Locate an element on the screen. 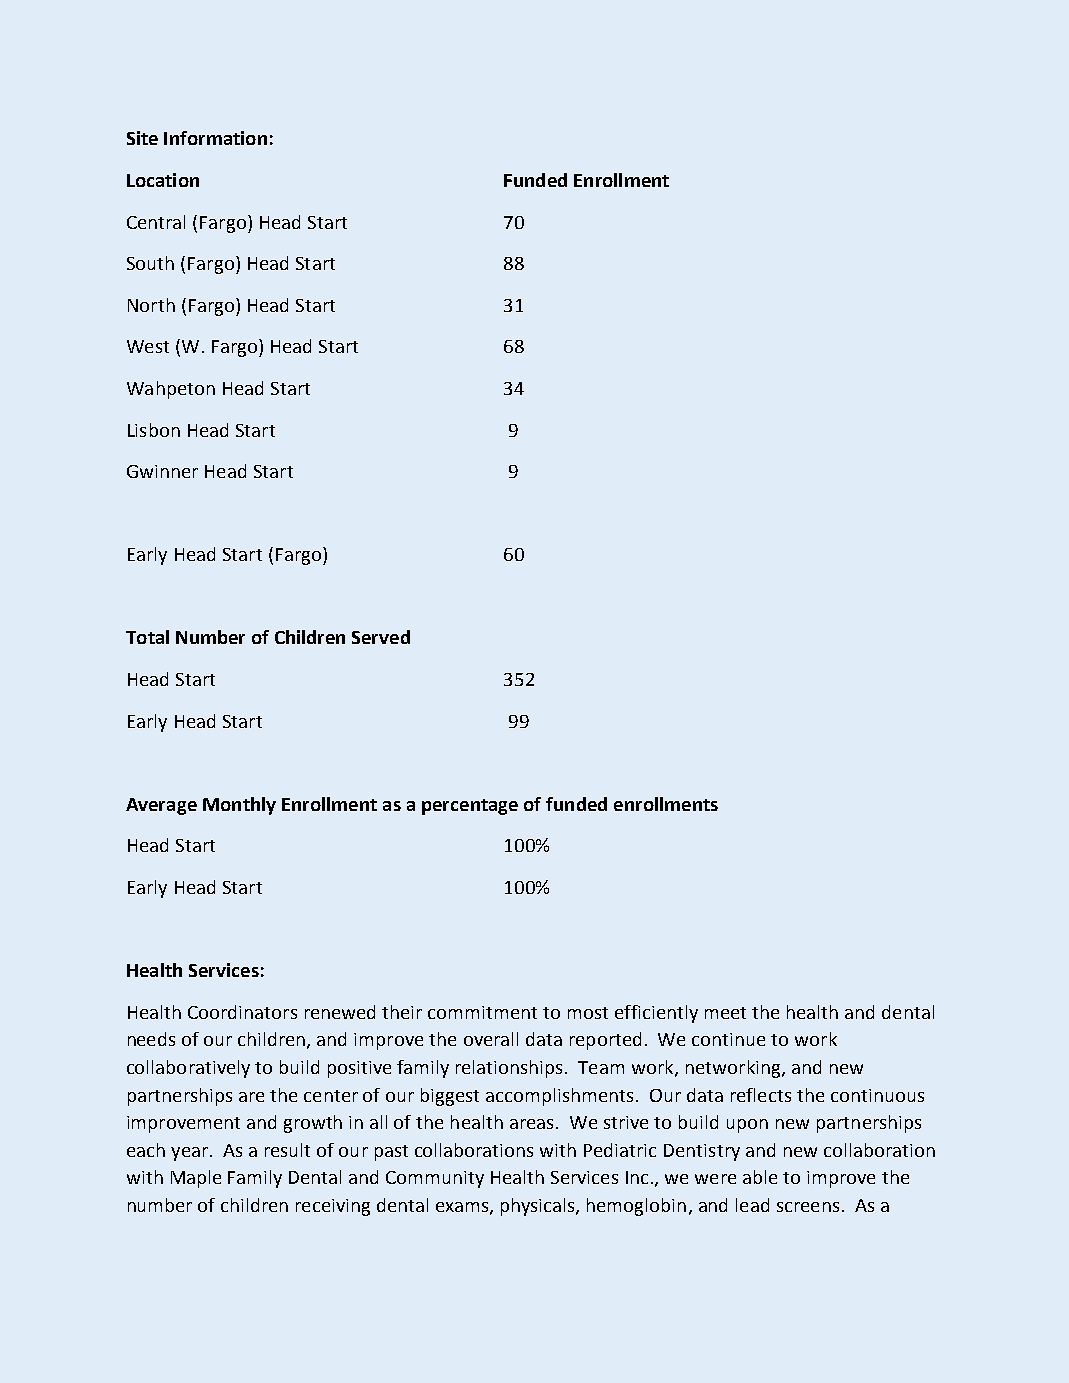 Image resolution: width=1069 pixels, height=1383 pixels. Central is located at coordinates (156, 222).
